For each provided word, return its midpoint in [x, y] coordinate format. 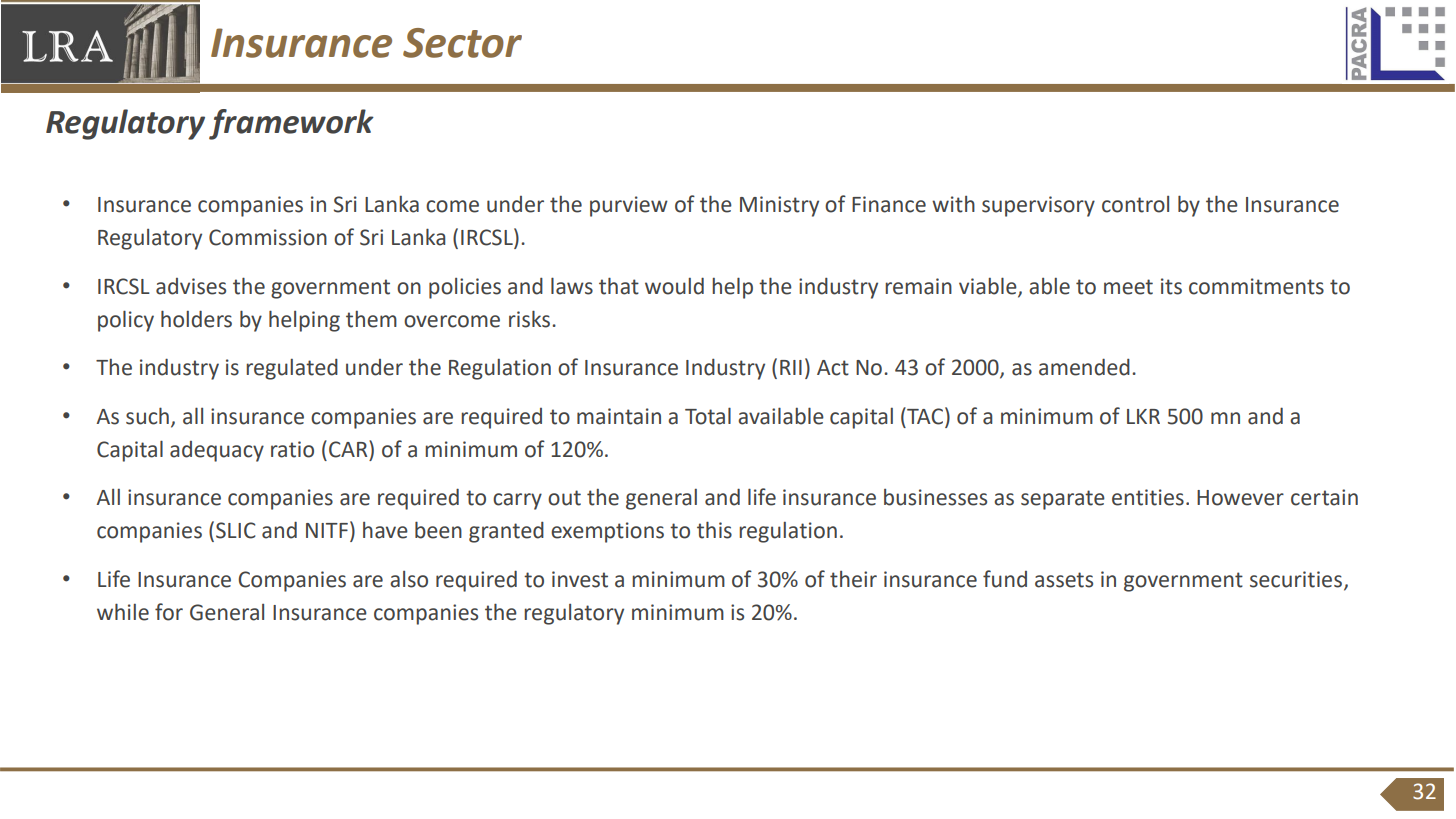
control [1135, 204]
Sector [462, 43]
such [147, 416]
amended [1084, 367]
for [169, 612]
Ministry [779, 206]
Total [708, 416]
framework [291, 124]
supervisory [1038, 206]
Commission [268, 237]
